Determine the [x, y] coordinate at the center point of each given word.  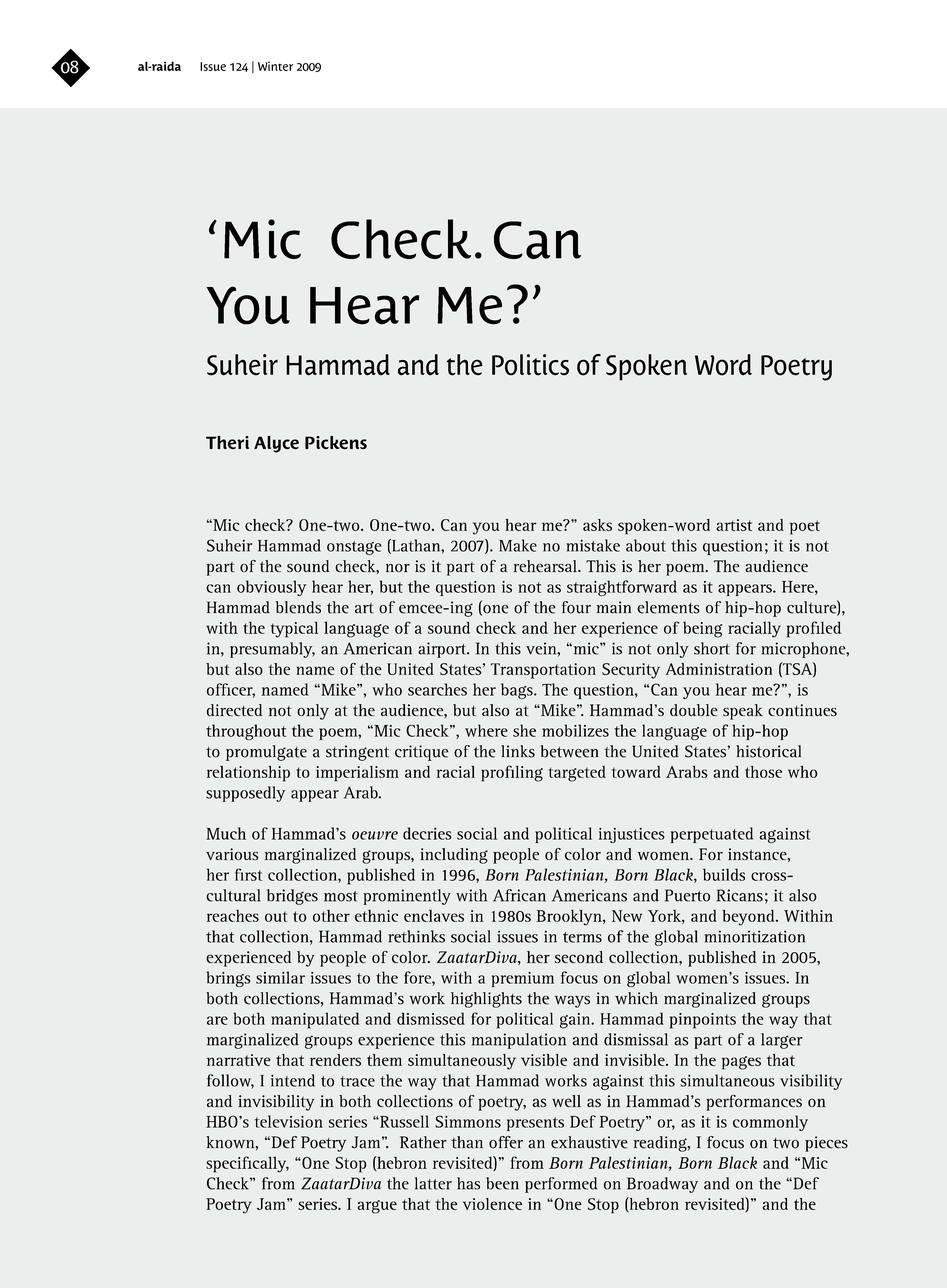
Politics [530, 365]
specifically [247, 1164]
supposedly [246, 794]
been [502, 1183]
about [646, 545]
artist [734, 525]
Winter [275, 66]
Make [518, 545]
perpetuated [712, 835]
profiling [512, 773]
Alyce [276, 444]
